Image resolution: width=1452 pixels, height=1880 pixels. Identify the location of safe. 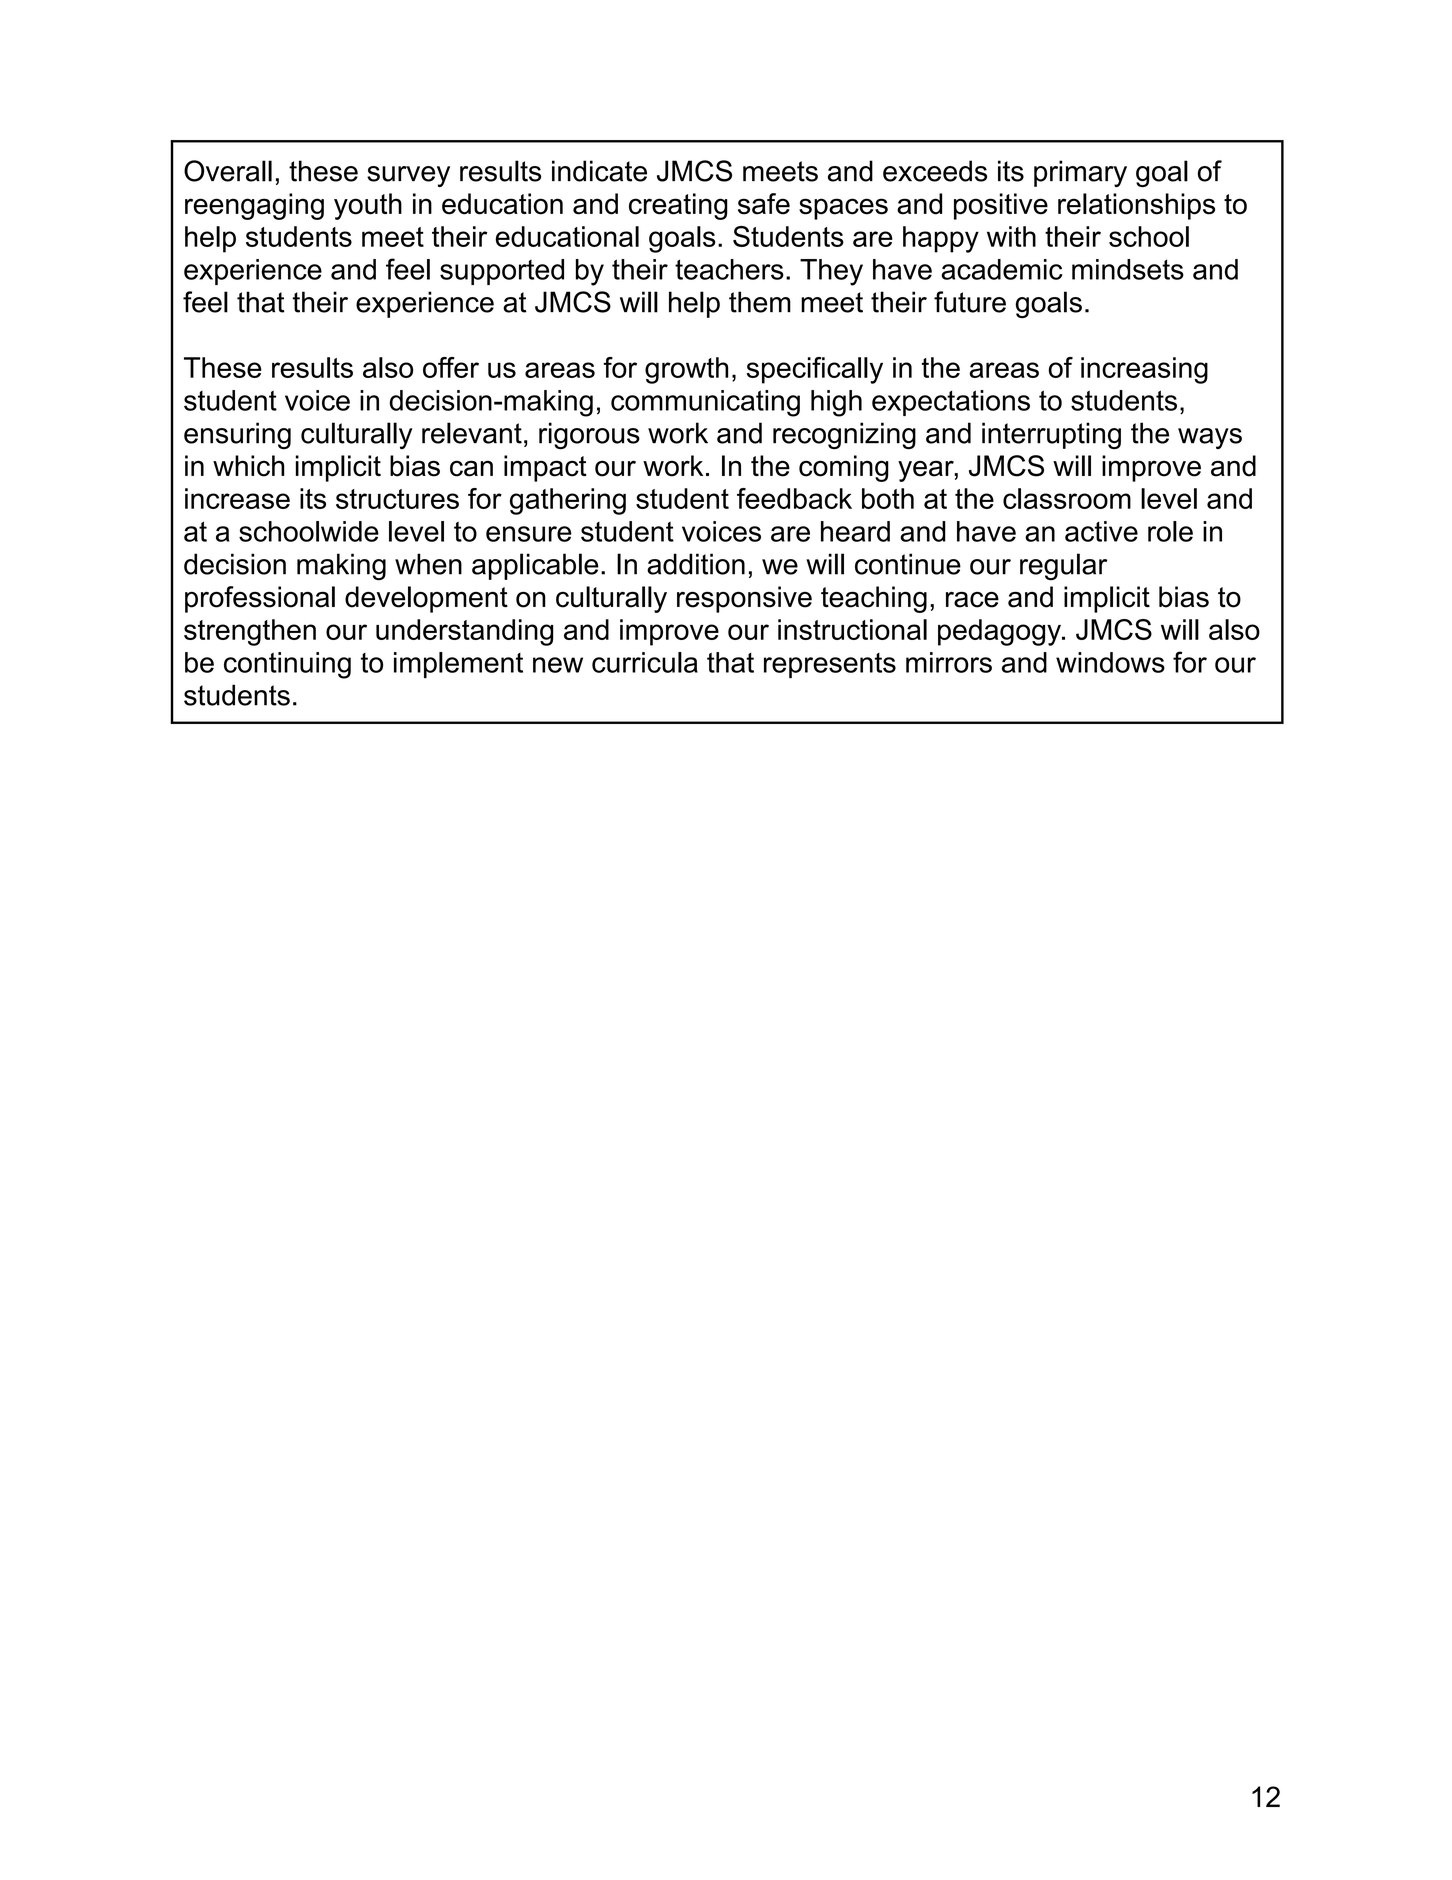
(764, 204).
